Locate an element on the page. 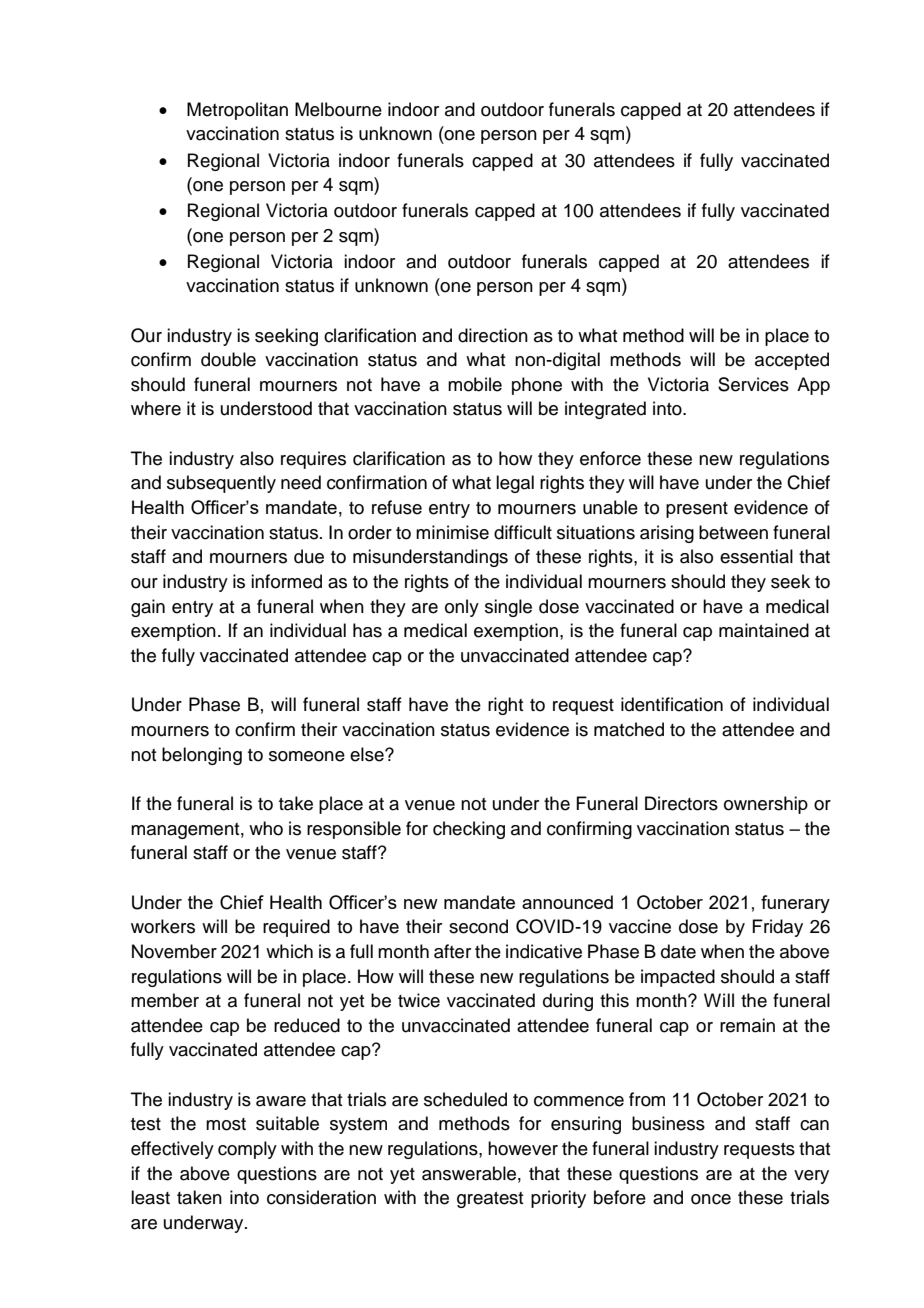 The height and width of the page is (1308, 924). Metropolitan is located at coordinates (237, 111).
